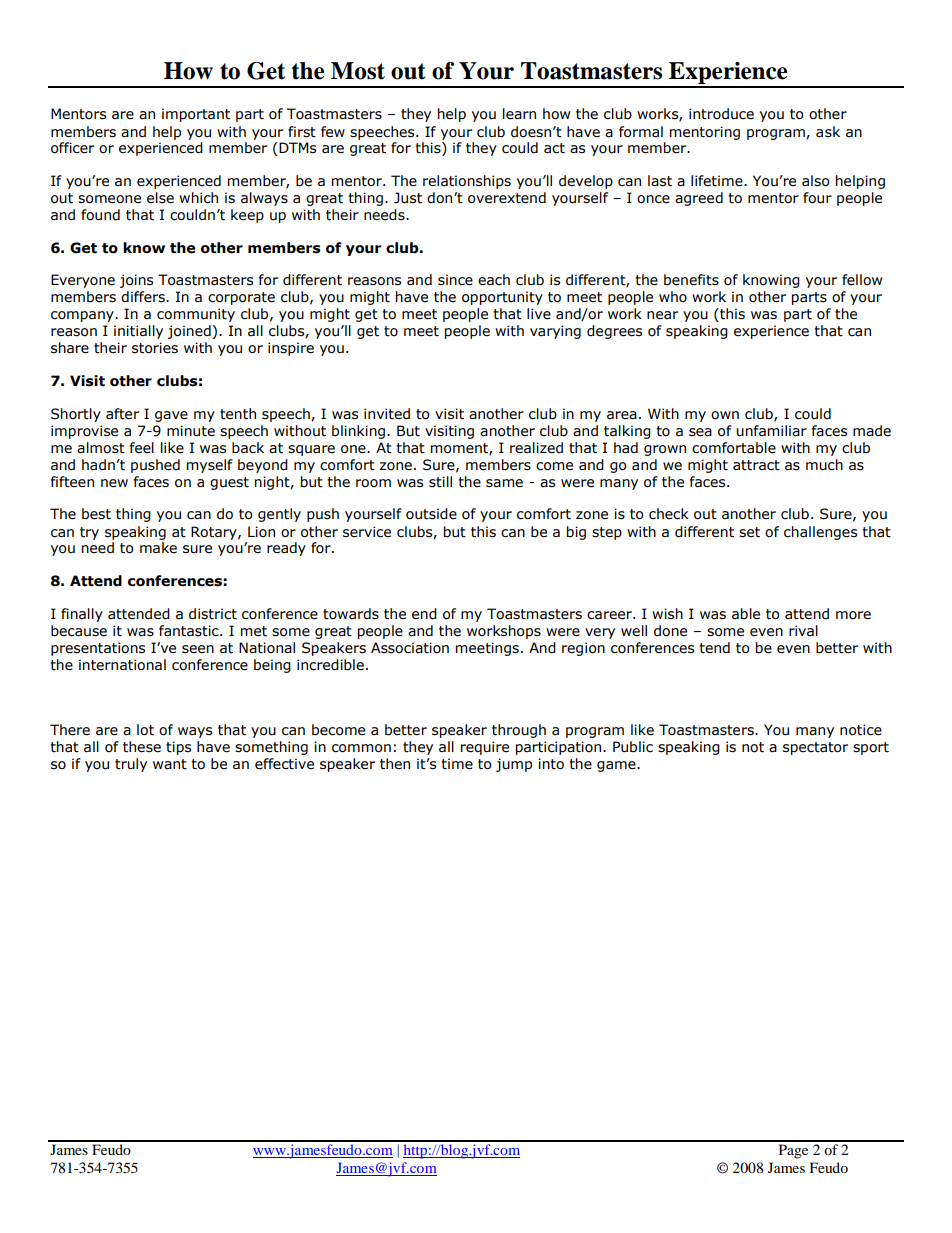 The height and width of the screenshot is (1233, 952). I want to click on Association, so click(410, 648).
